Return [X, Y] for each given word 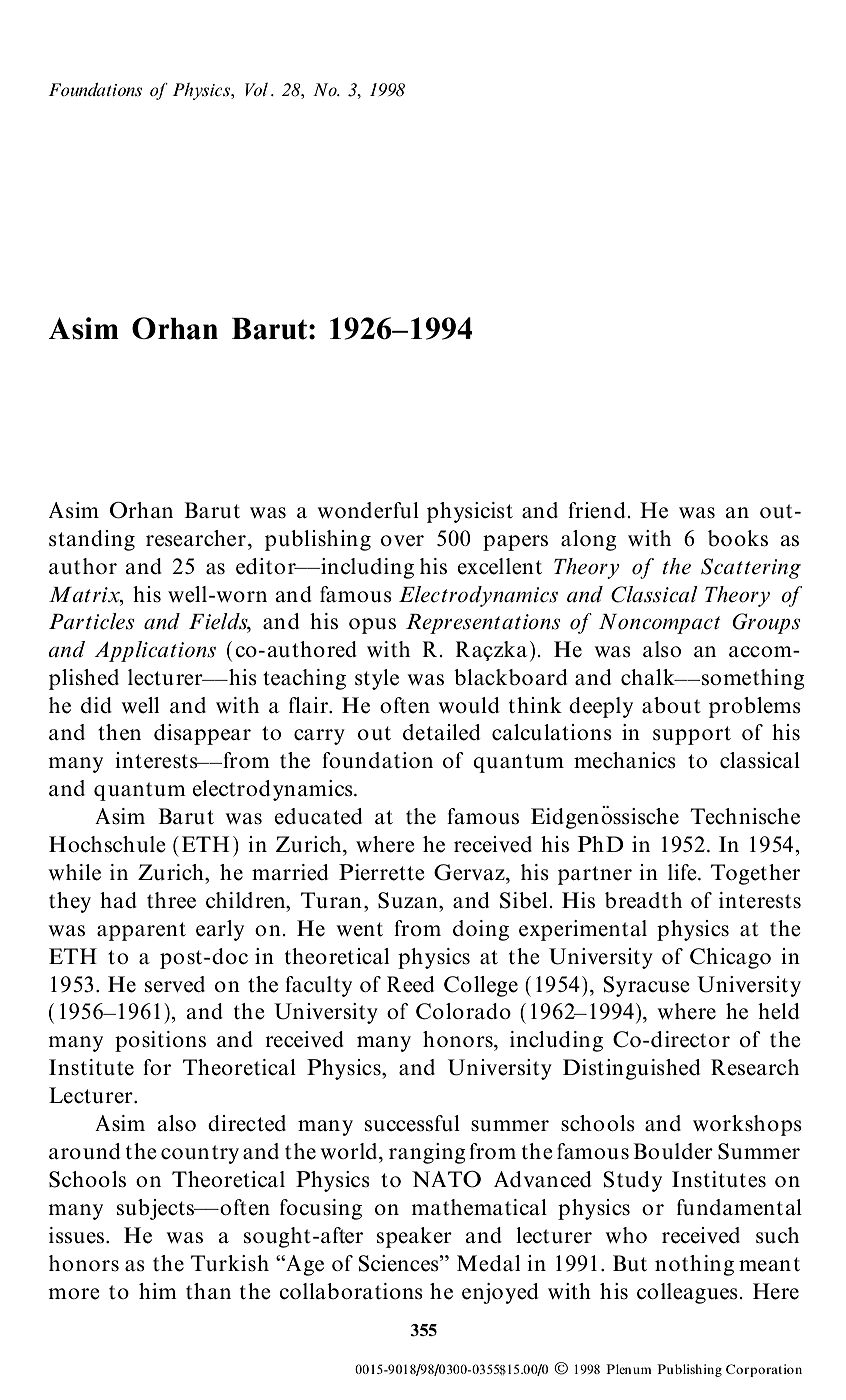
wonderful [368, 510]
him [158, 1291]
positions [160, 1041]
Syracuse [646, 986]
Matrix [85, 595]
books [738, 538]
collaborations [351, 1291]
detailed [442, 732]
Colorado [463, 1011]
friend [597, 510]
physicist [470, 512]
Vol [256, 89]
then [119, 732]
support [692, 735]
